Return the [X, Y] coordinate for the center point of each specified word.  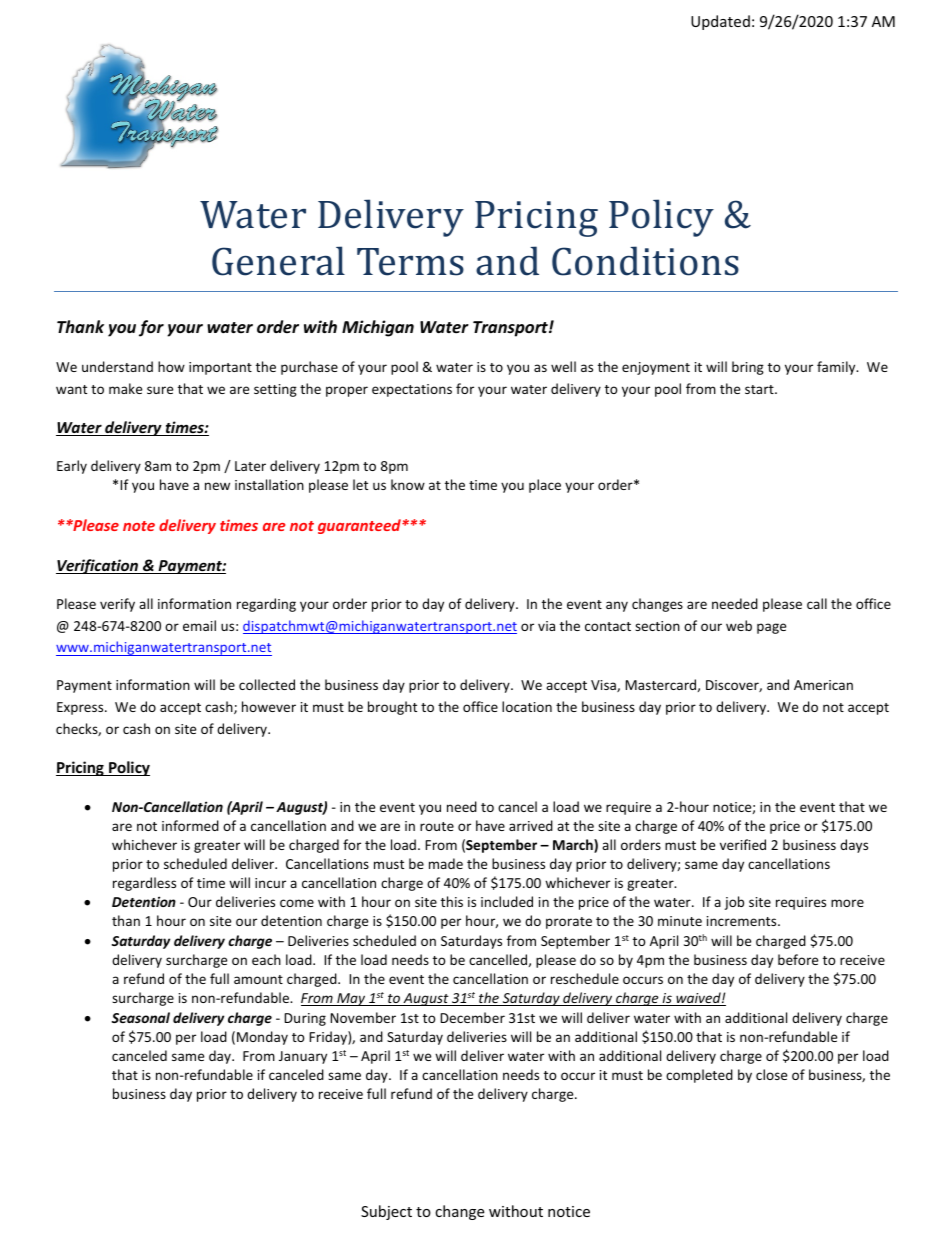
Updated [720, 22]
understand [117, 366]
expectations [412, 390]
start [760, 389]
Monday [262, 1038]
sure [160, 390]
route [437, 826]
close [771, 1074]
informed [190, 825]
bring [748, 368]
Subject [386, 1212]
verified [743, 844]
